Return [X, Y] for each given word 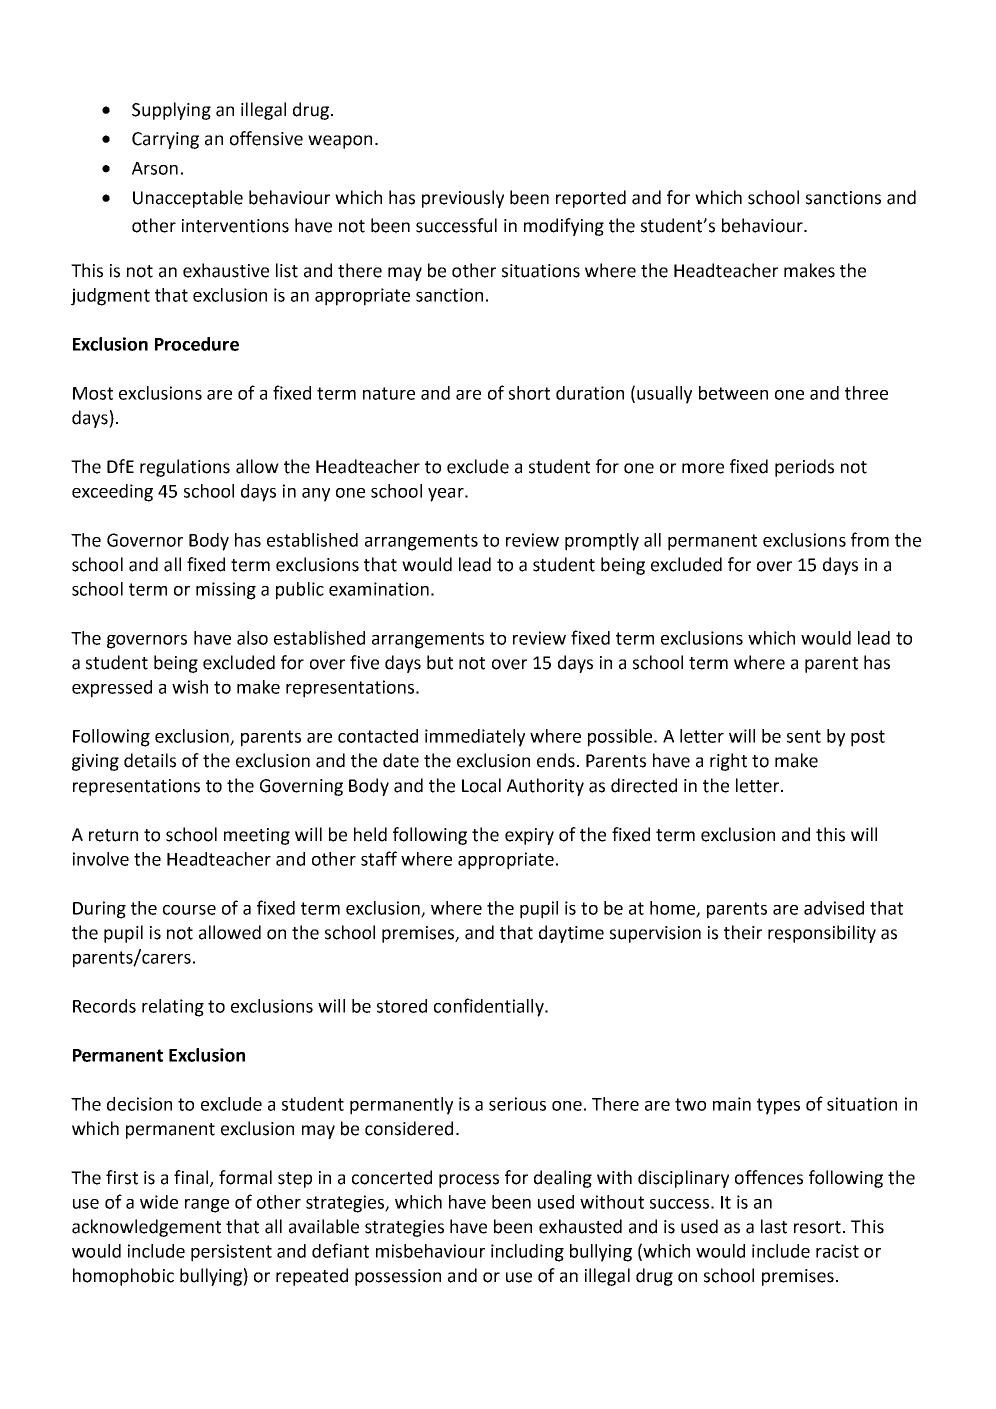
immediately [475, 738]
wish [190, 687]
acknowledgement [146, 1228]
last [774, 1226]
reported [591, 199]
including [527, 1253]
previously [463, 199]
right [728, 762]
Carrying [165, 140]
